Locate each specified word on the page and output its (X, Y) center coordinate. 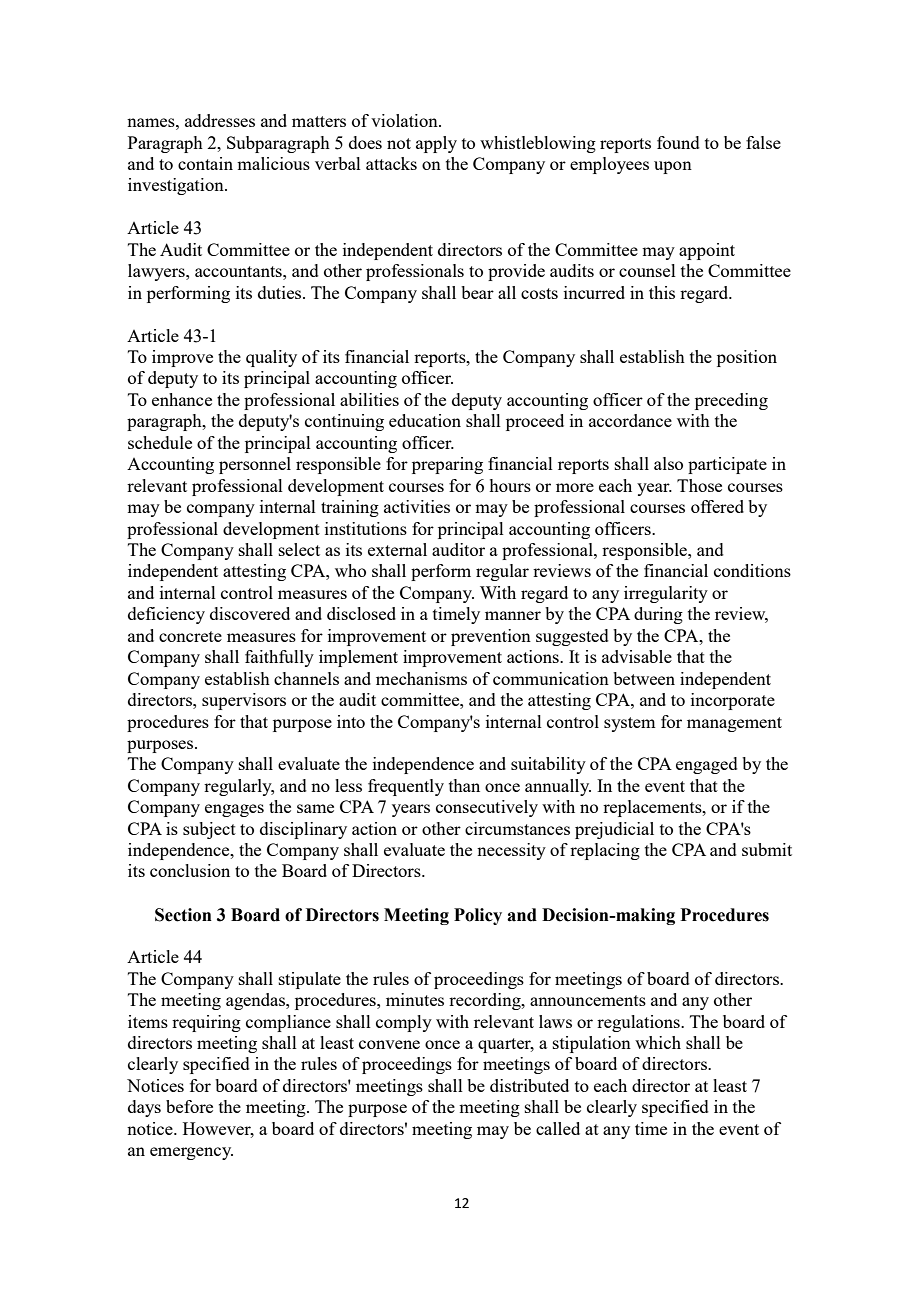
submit (767, 849)
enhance (182, 399)
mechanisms (421, 678)
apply (436, 144)
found (678, 142)
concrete (190, 636)
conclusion (190, 870)
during (658, 615)
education (425, 420)
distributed (529, 1085)
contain (205, 163)
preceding (731, 401)
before (189, 1106)
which (658, 1042)
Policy (478, 916)
